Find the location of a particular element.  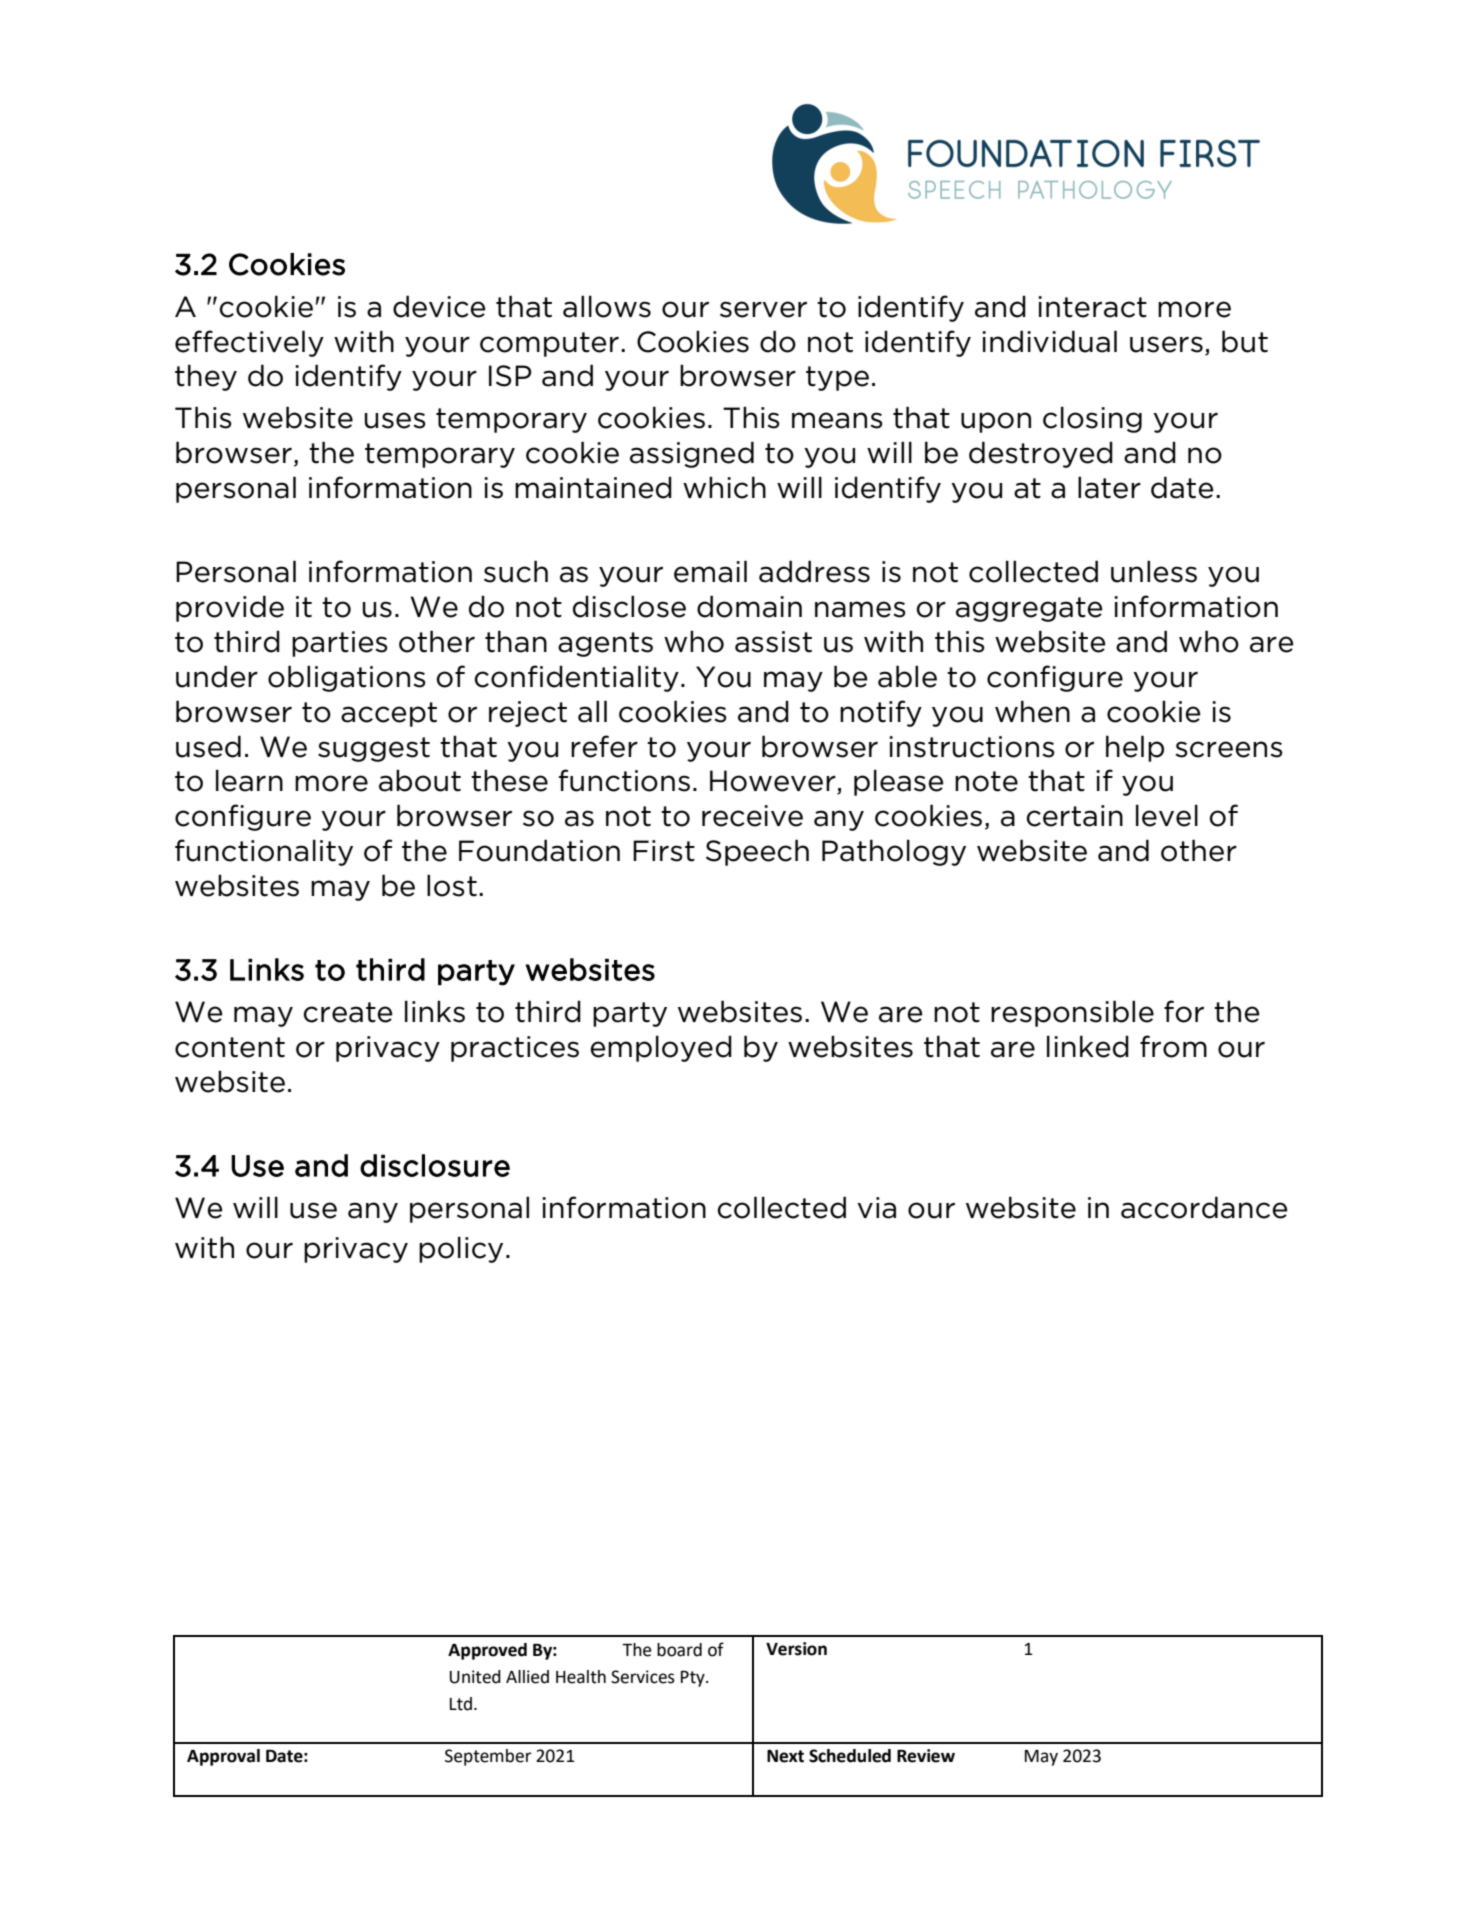

domain is located at coordinates (749, 606).
